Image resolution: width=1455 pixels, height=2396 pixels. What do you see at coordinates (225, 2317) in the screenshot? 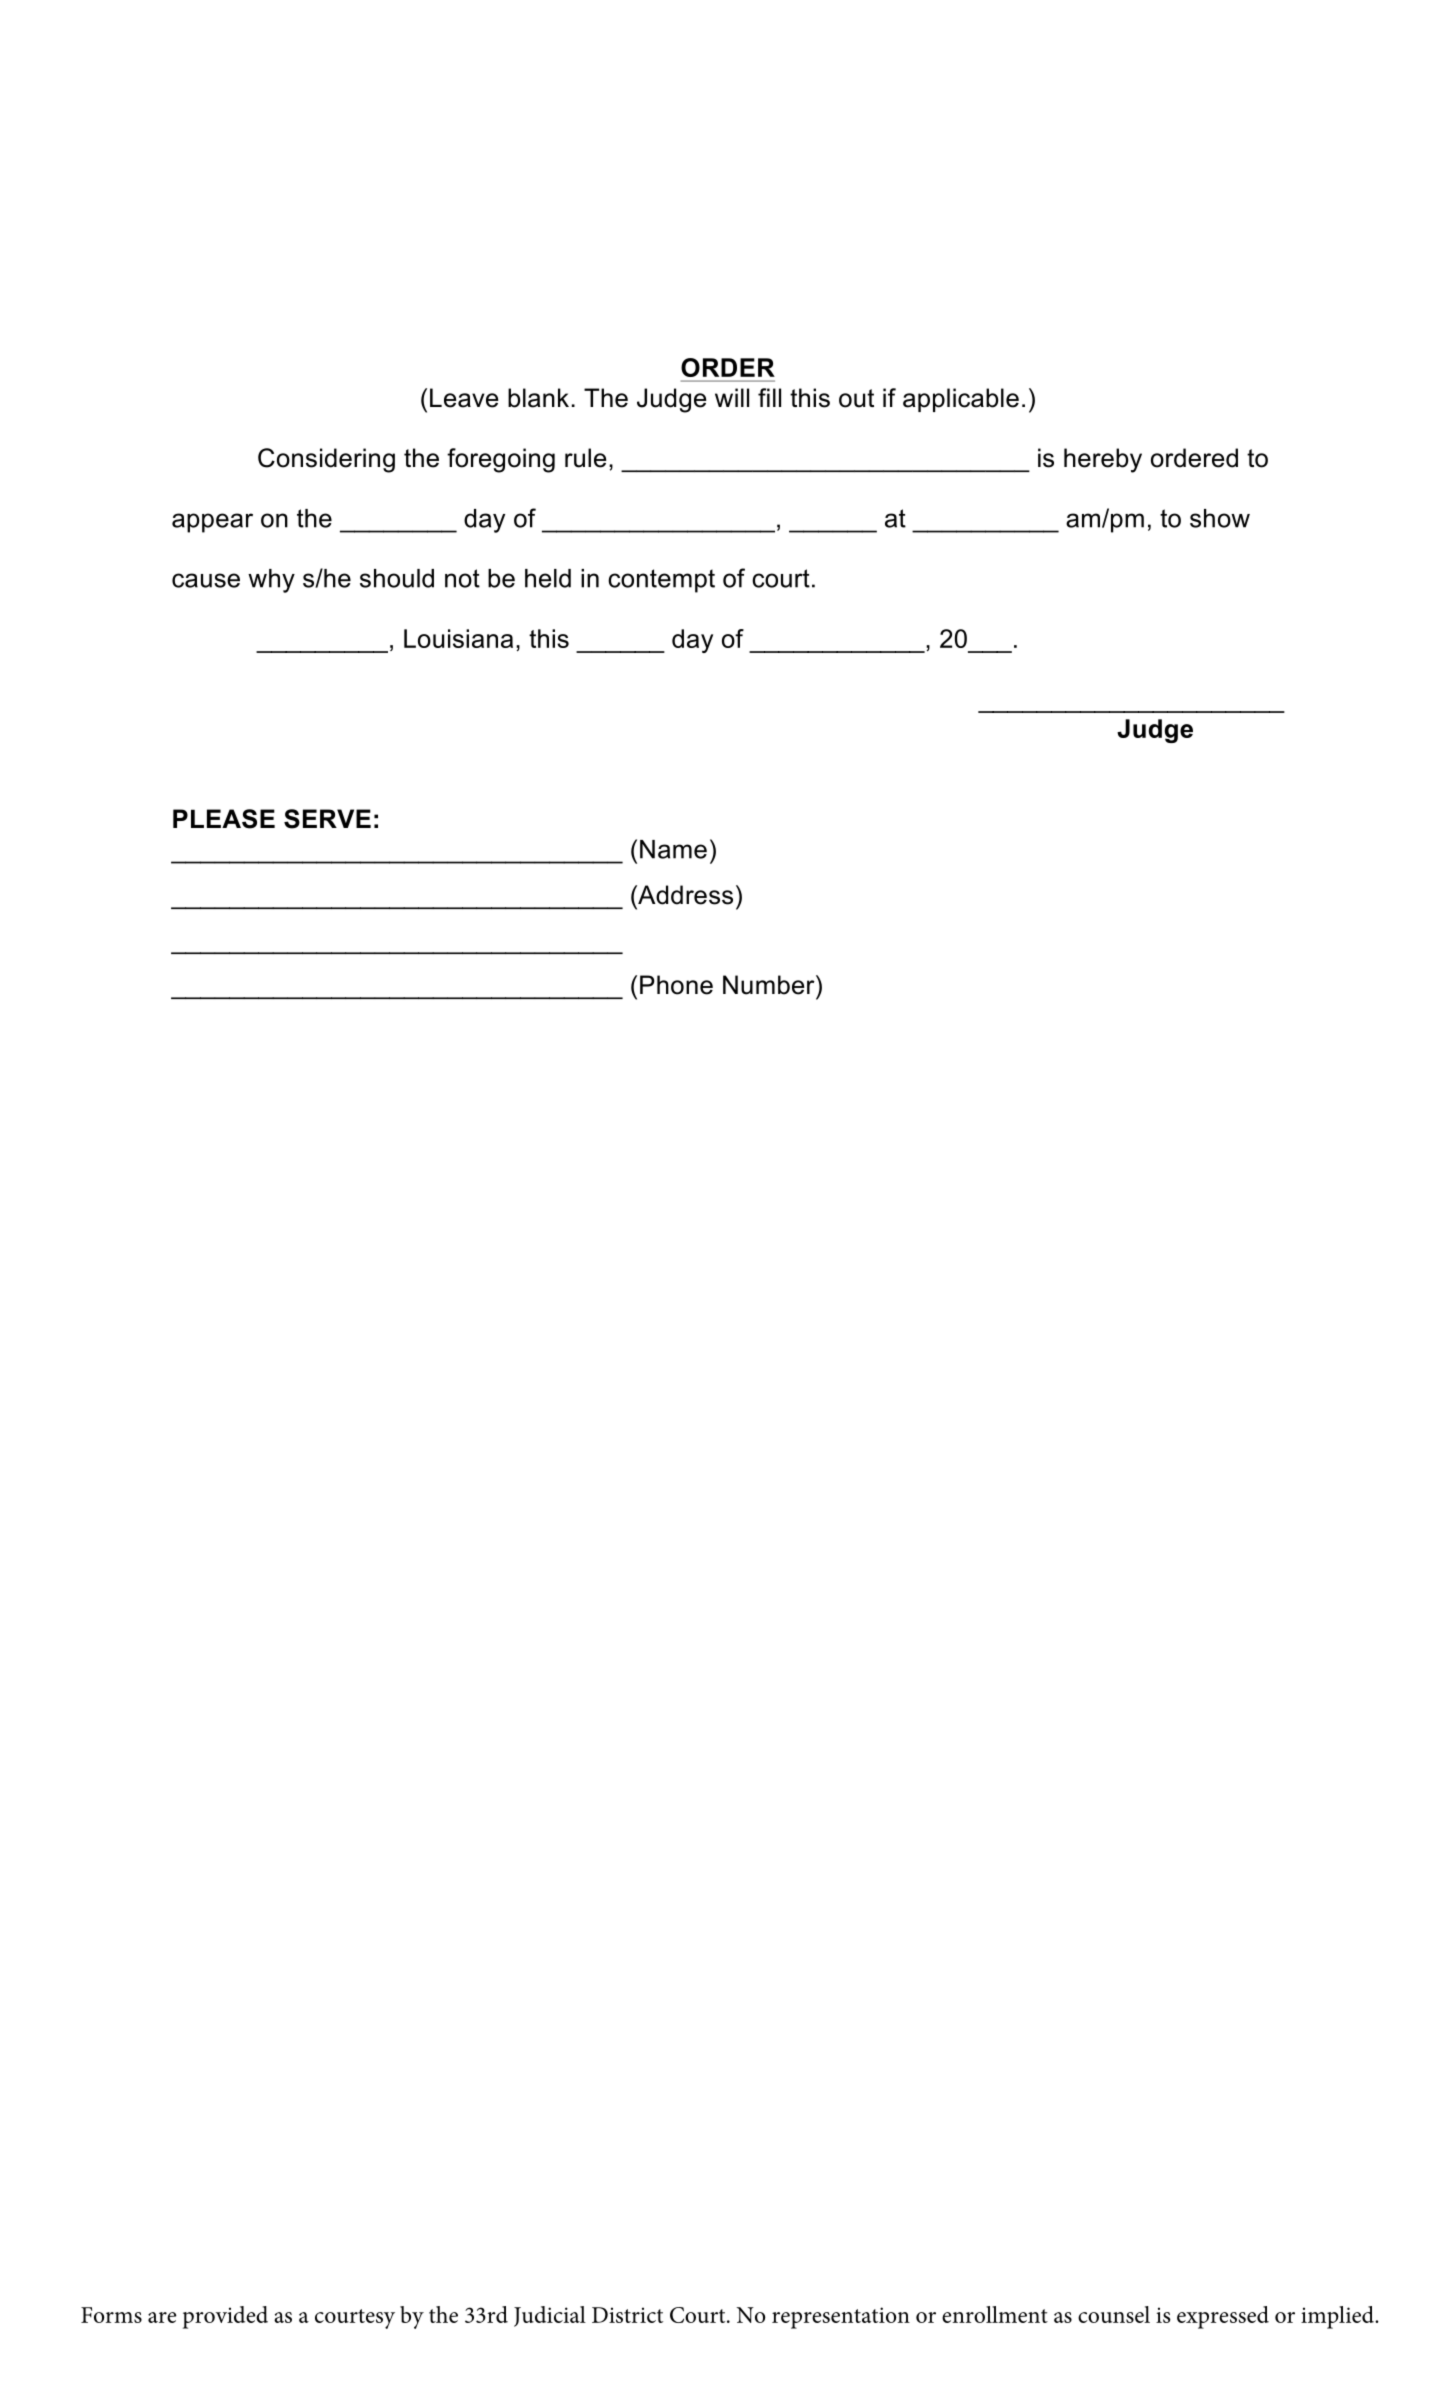
I see `provided` at bounding box center [225, 2317].
